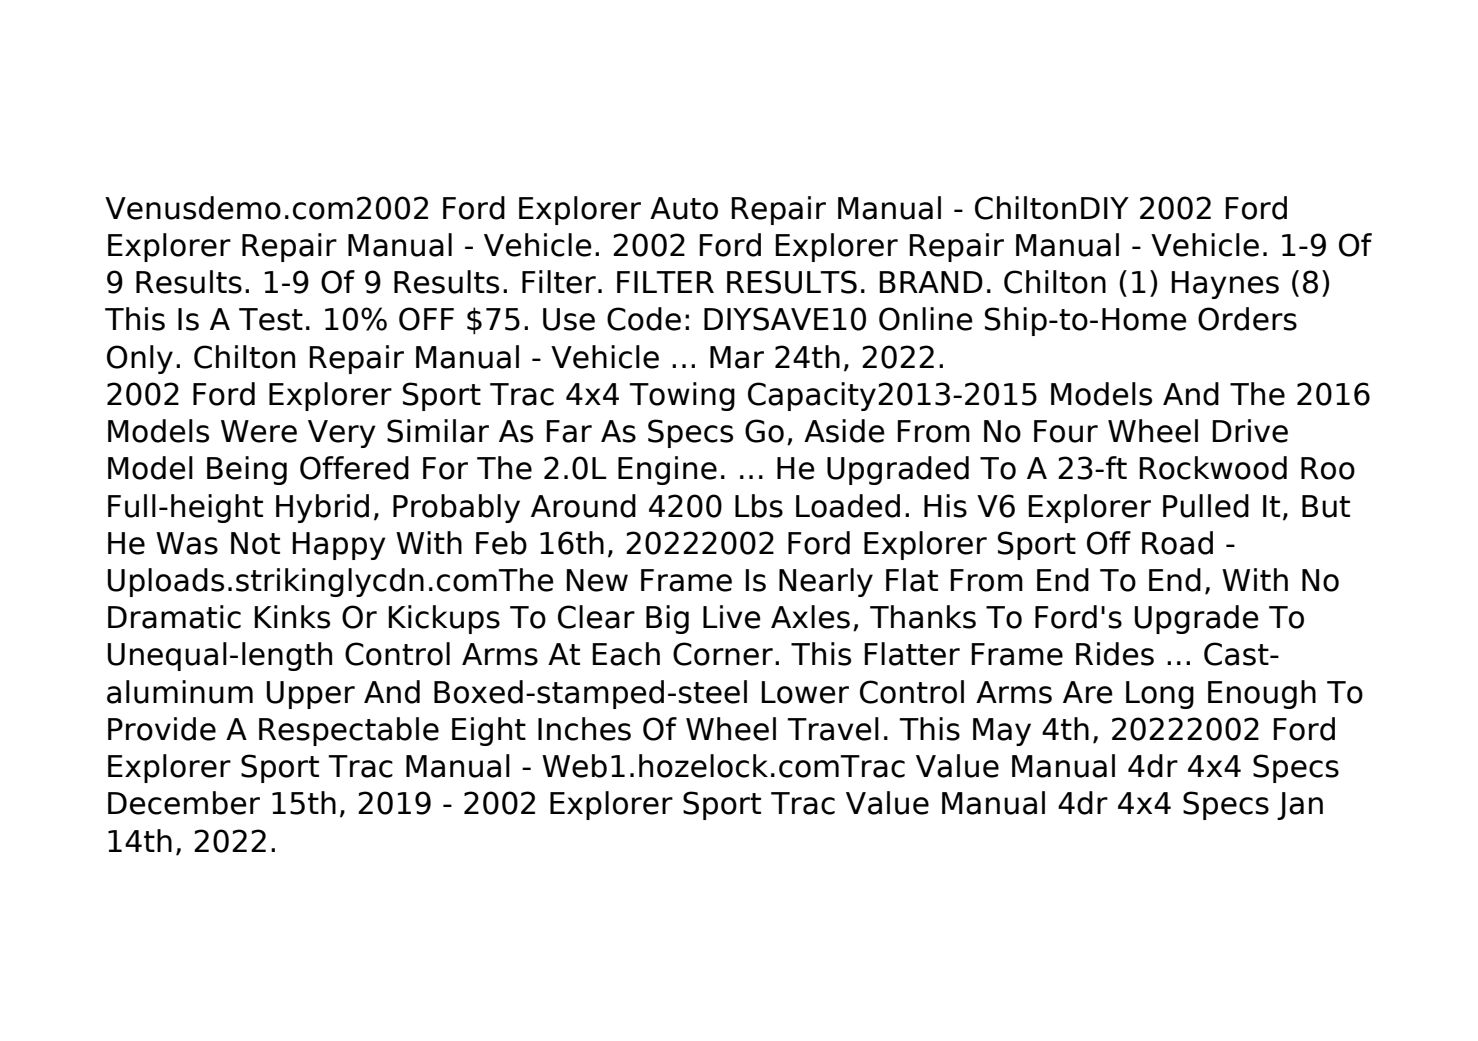 The height and width of the image is (1041, 1478). Describe the element at coordinates (140, 359) in the image. I see `Only` at that location.
